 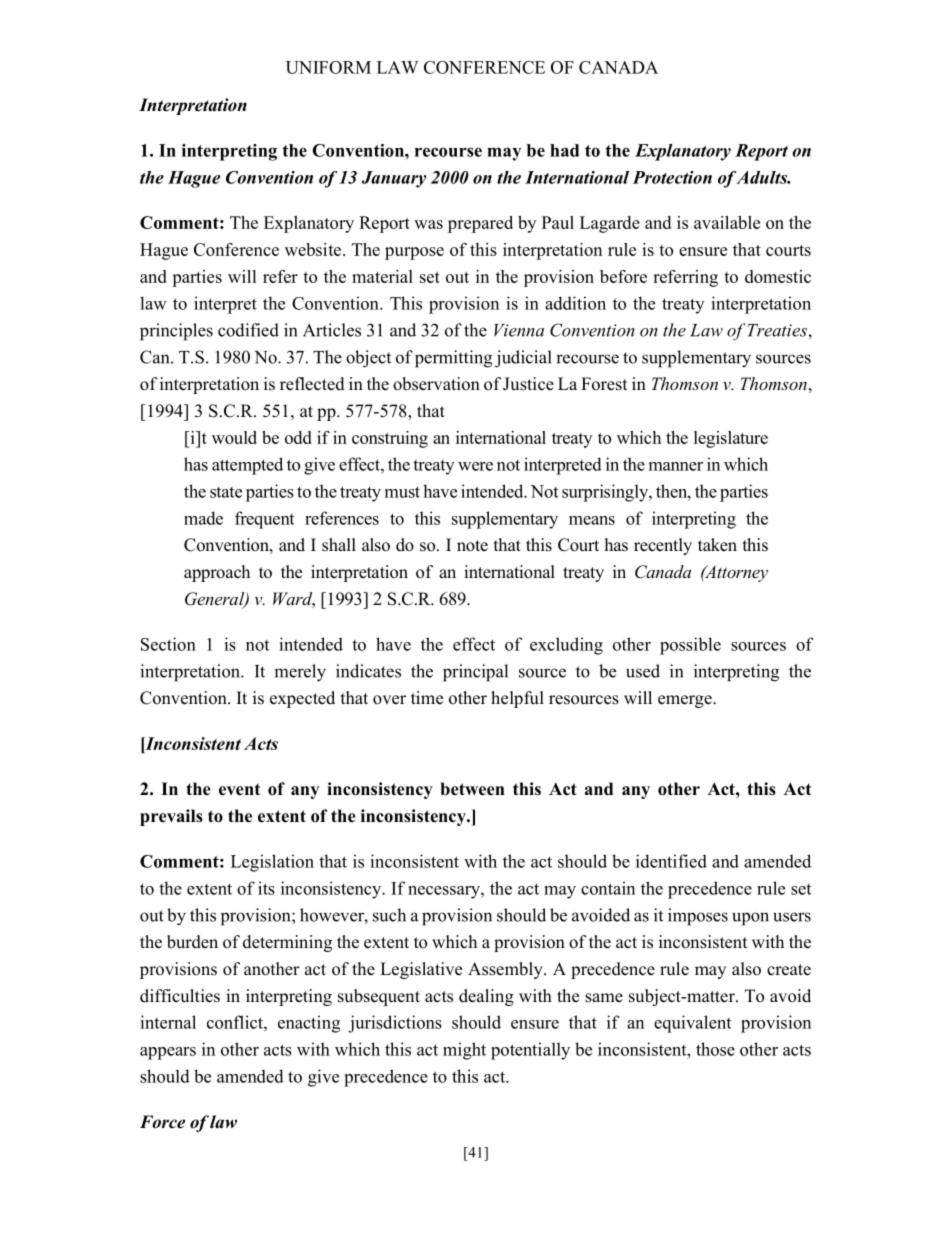 What do you see at coordinates (328, 67) in the page?
I see `UNIFORM` at bounding box center [328, 67].
